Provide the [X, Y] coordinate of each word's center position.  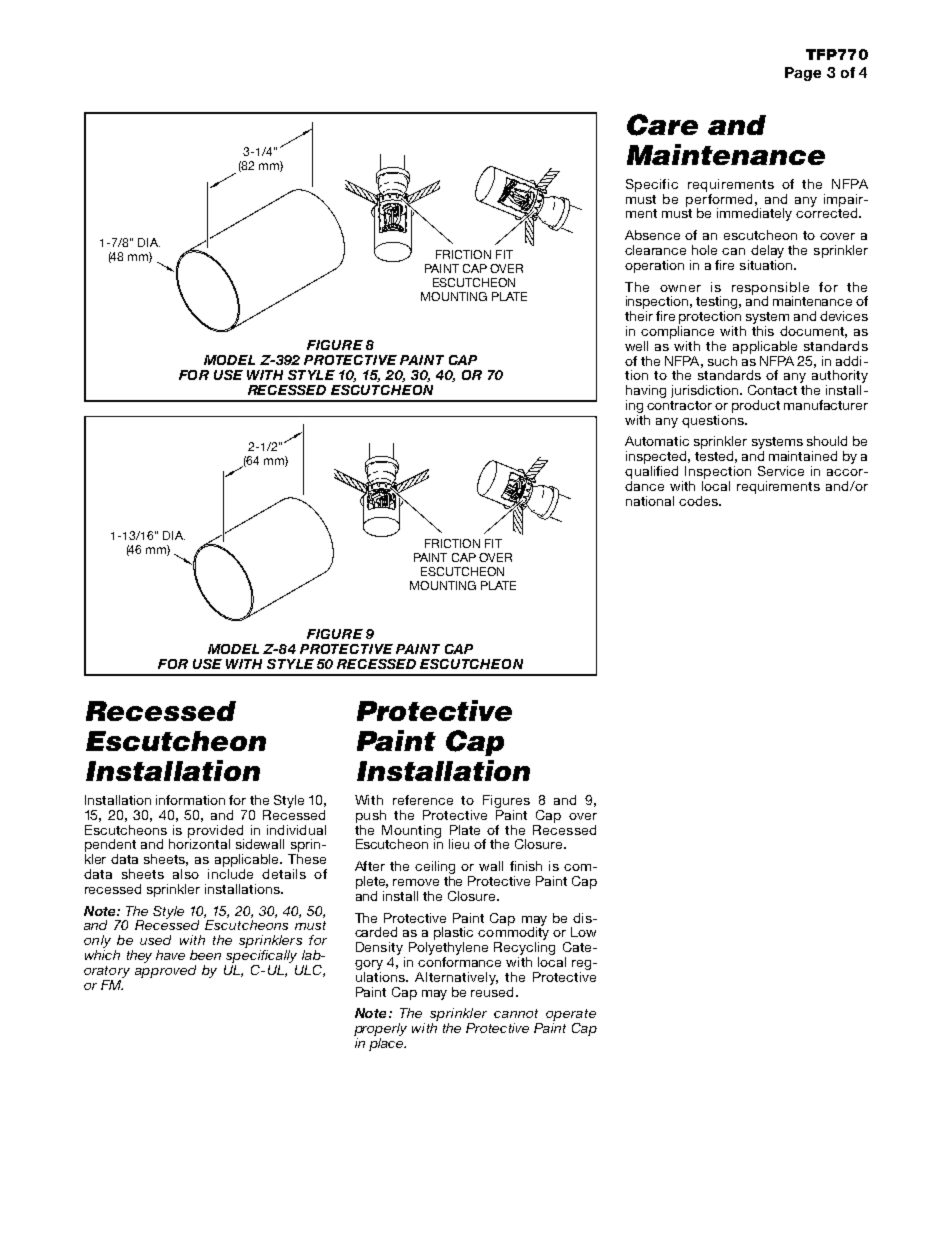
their [639, 316]
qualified [651, 472]
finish [526, 866]
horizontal [199, 843]
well [636, 346]
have [170, 955]
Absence [652, 235]
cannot [516, 1013]
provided [216, 832]
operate [571, 1016]
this [763, 329]
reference [423, 800]
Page [803, 74]
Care [662, 125]
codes [699, 501]
